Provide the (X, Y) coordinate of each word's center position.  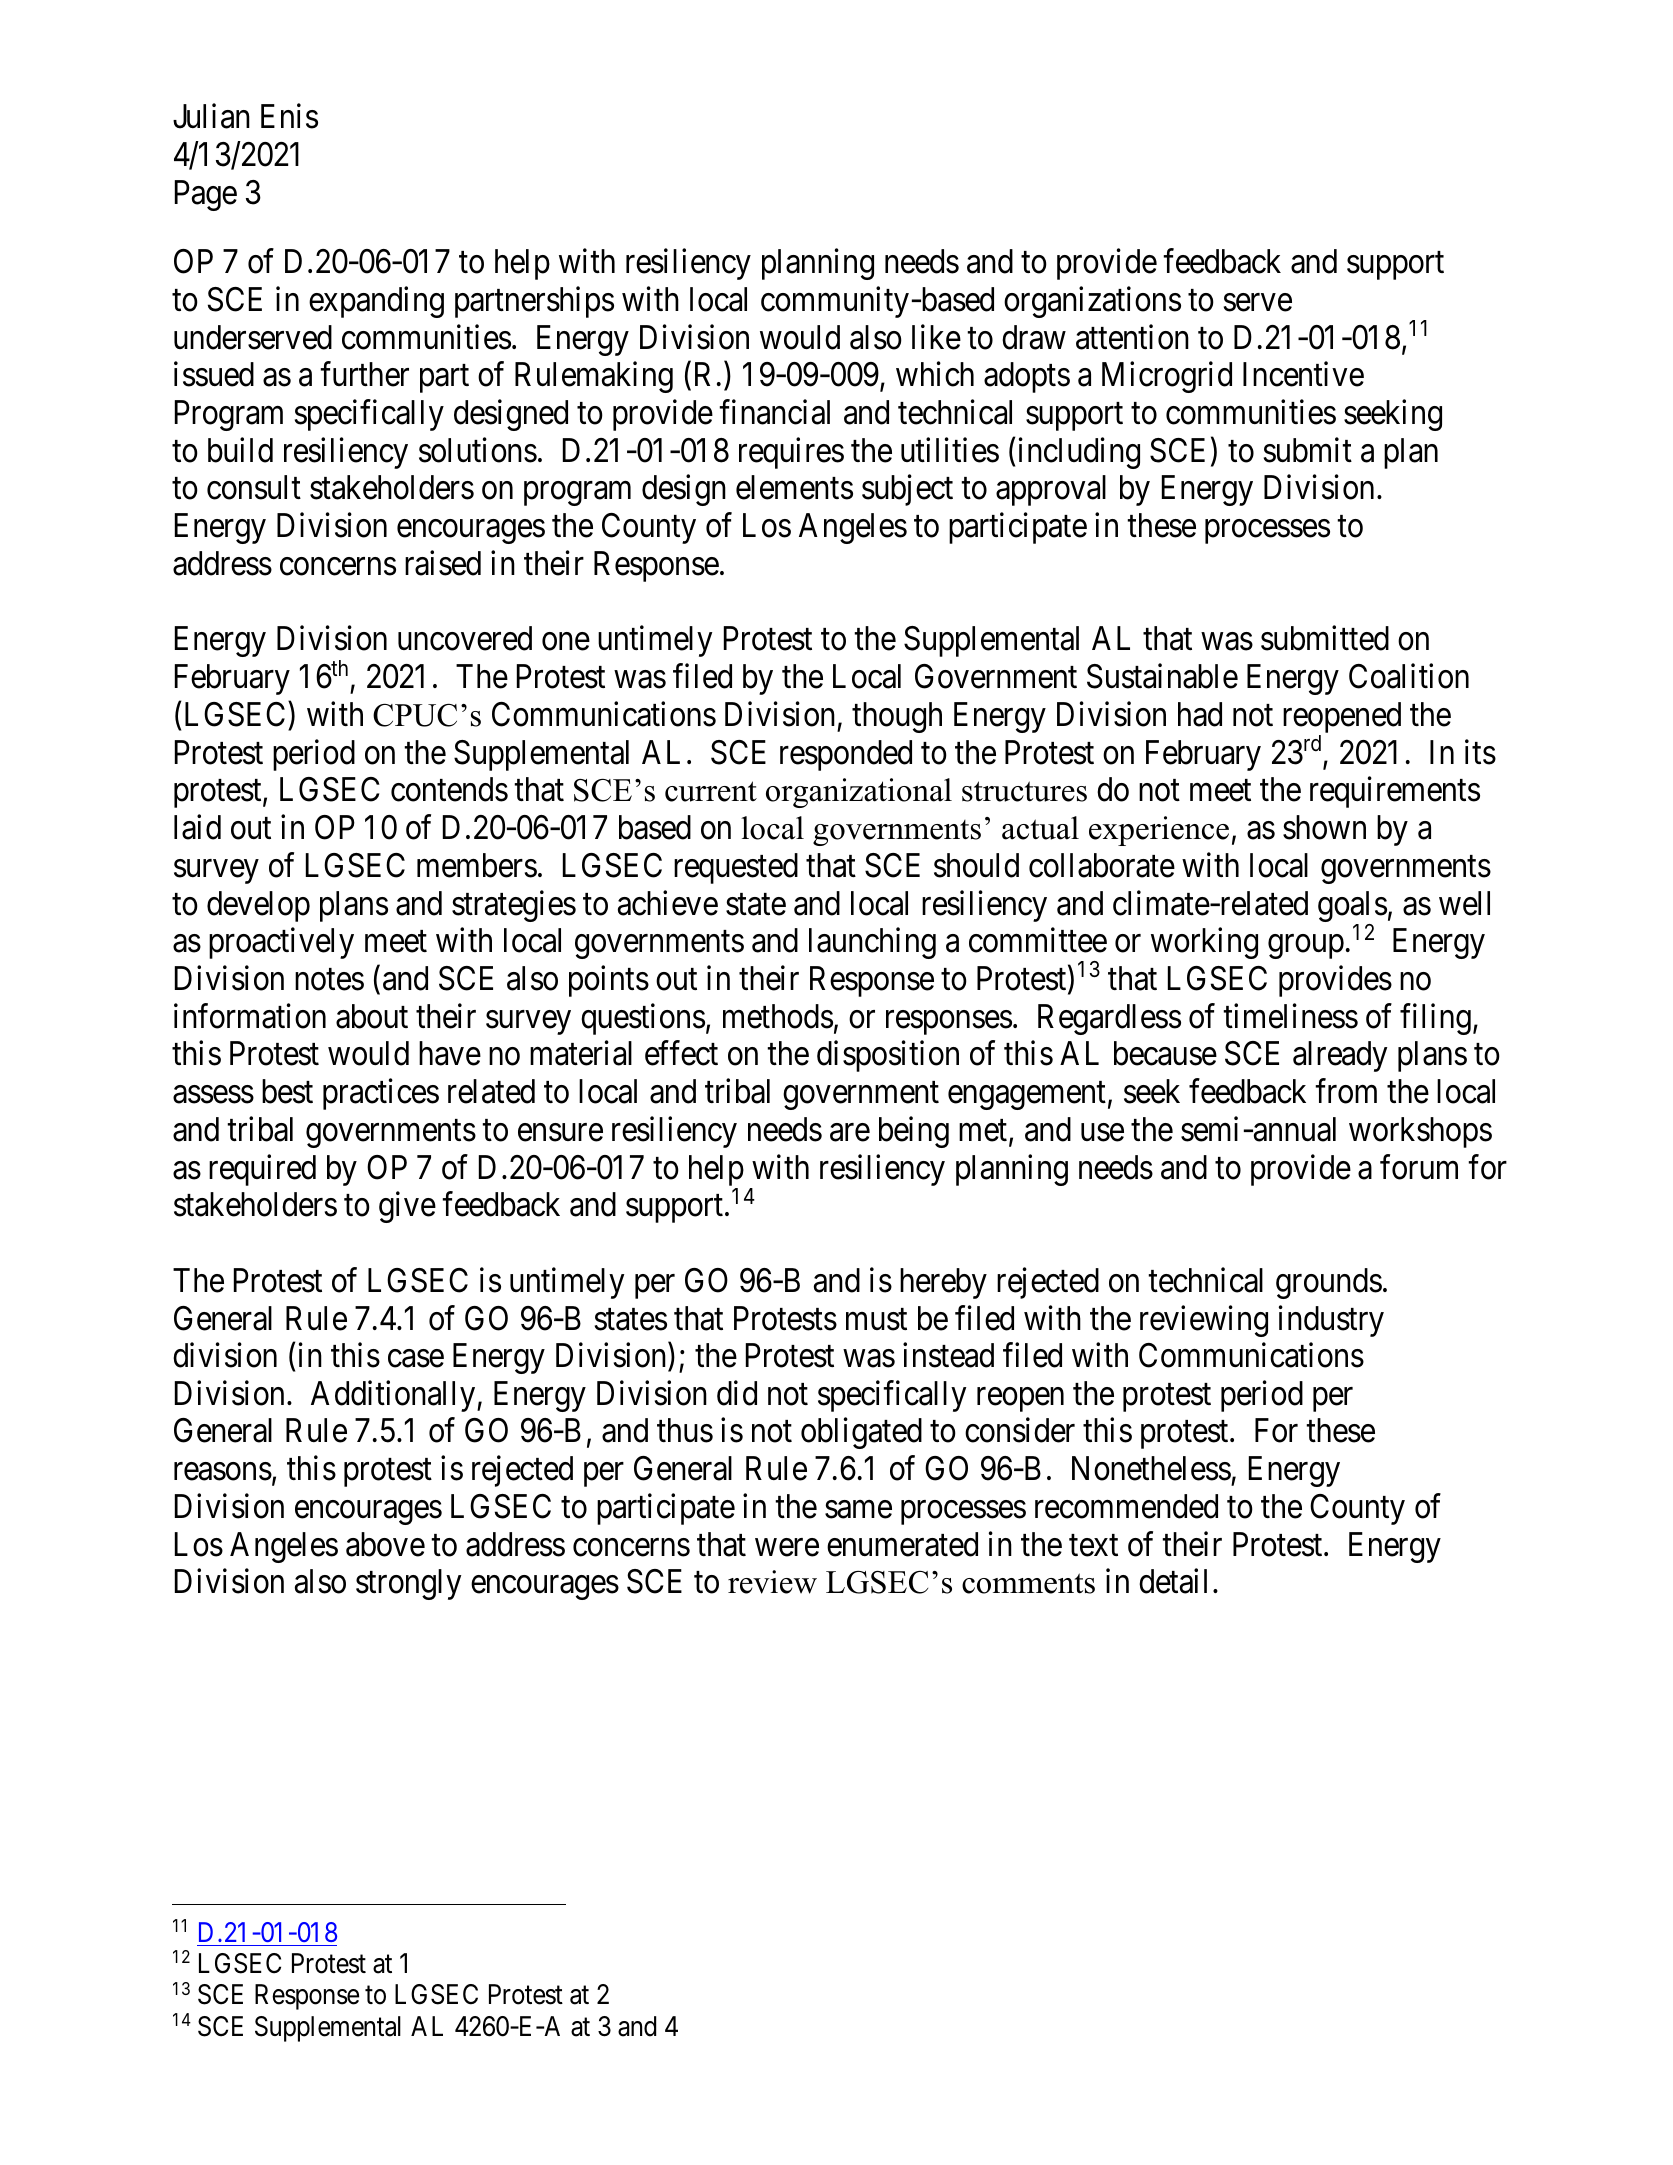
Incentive (1303, 374)
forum (1419, 1167)
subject (907, 490)
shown (1324, 827)
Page (206, 195)
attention (1132, 337)
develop (258, 906)
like (936, 337)
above (385, 1544)
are (850, 1133)
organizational (859, 793)
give (407, 1207)
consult (254, 487)
